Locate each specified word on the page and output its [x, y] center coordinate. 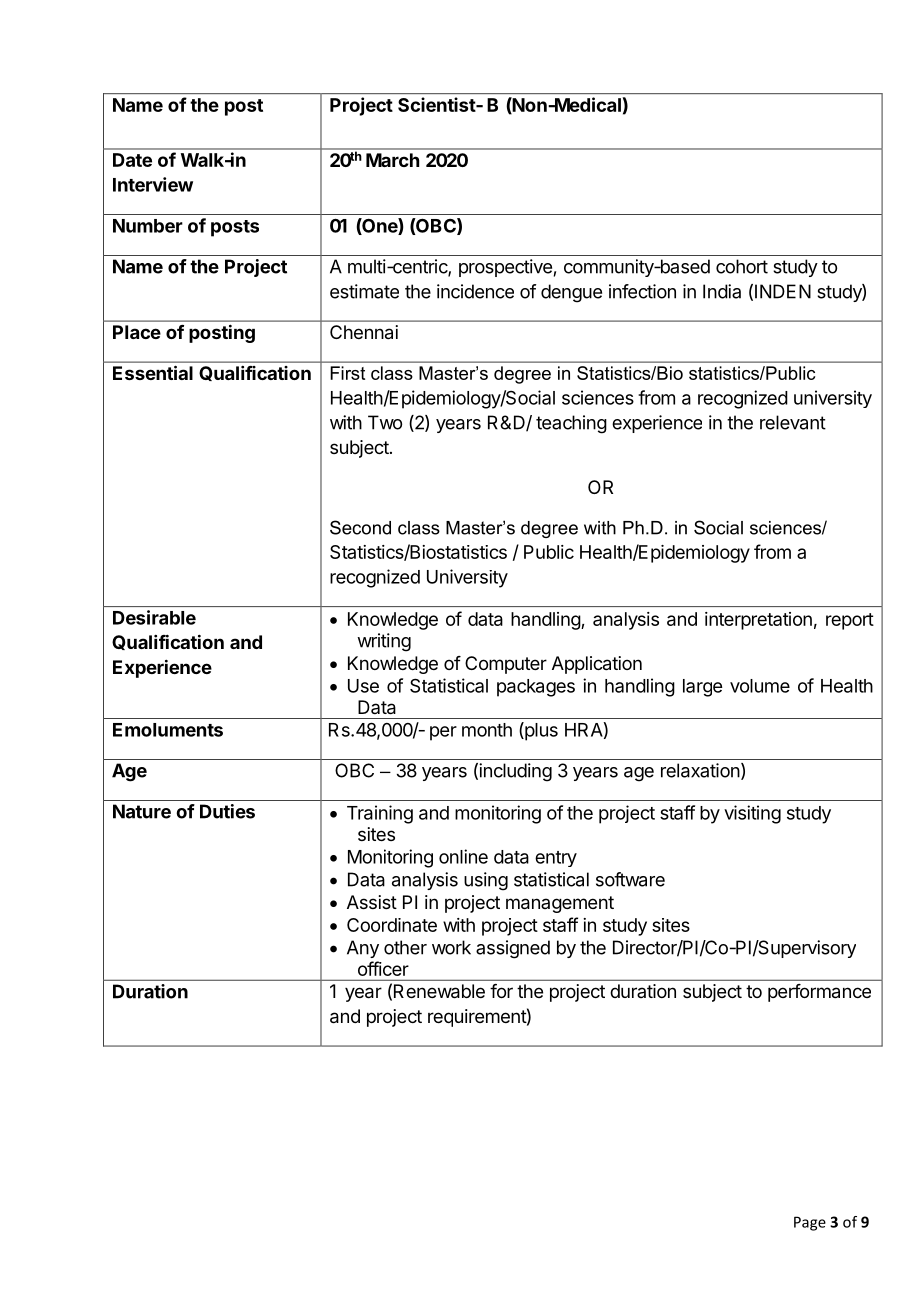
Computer [506, 665]
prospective [505, 268]
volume [760, 686]
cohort [742, 266]
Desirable [154, 617]
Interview [153, 184]
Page [810, 1223]
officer [383, 968]
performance [819, 993]
